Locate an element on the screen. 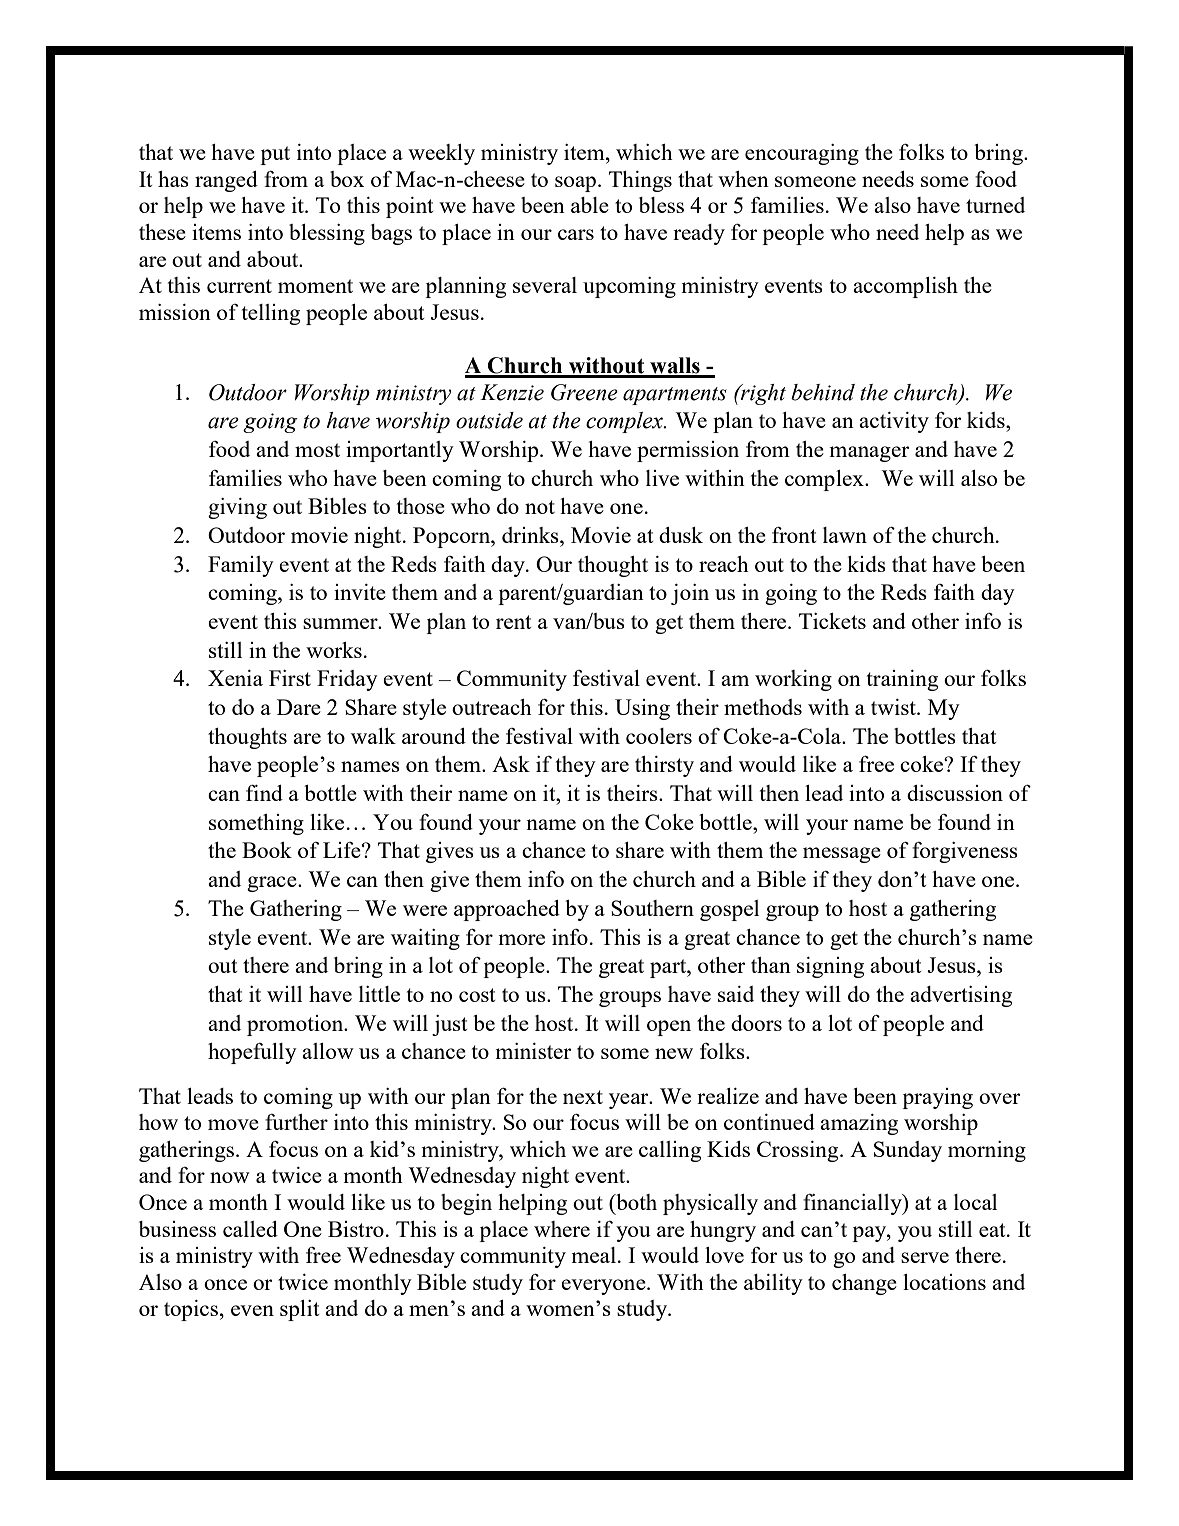 The width and height of the screenshot is (1179, 1526). soap is located at coordinates (575, 184).
